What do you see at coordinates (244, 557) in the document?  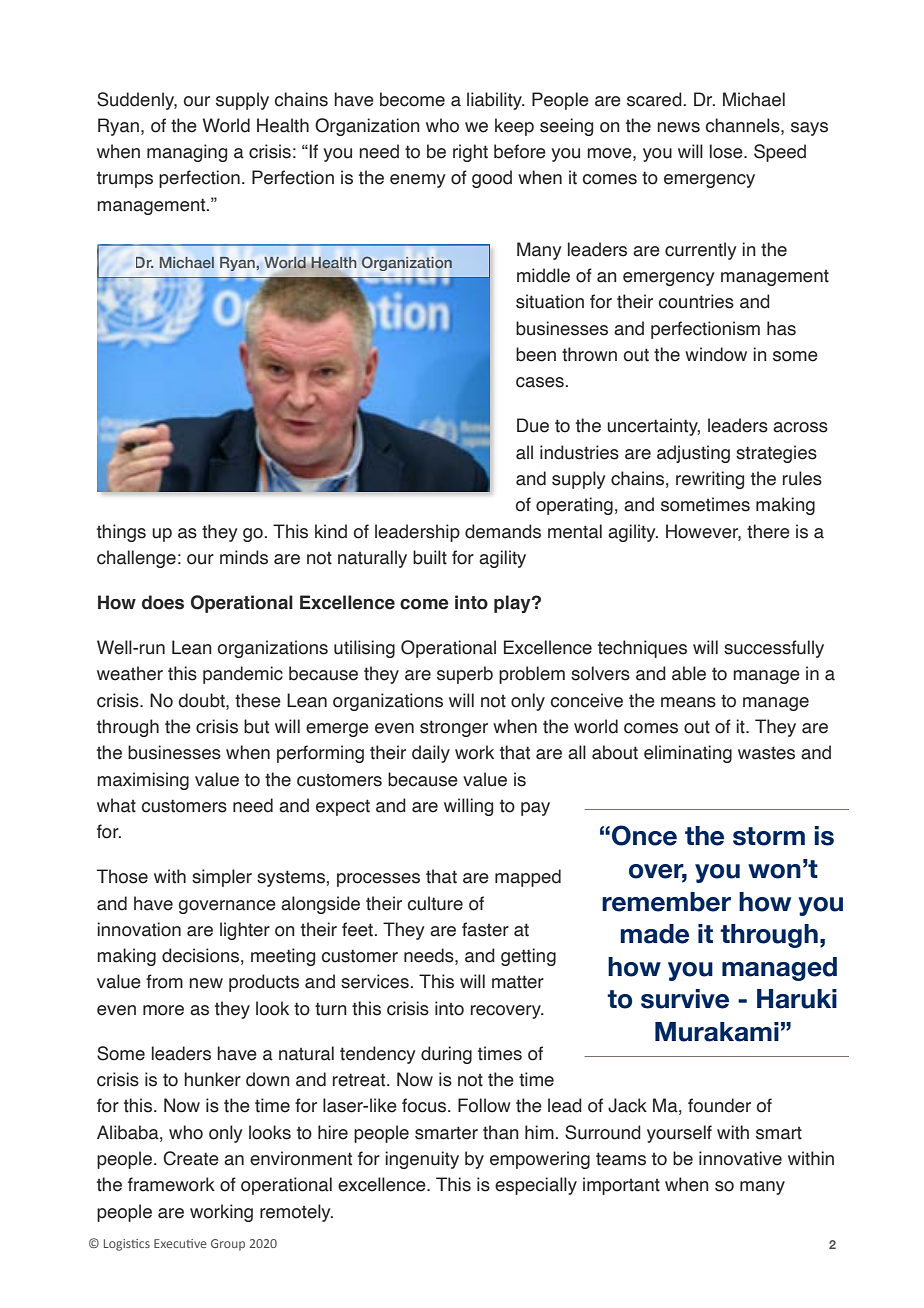 I see `minds` at bounding box center [244, 557].
